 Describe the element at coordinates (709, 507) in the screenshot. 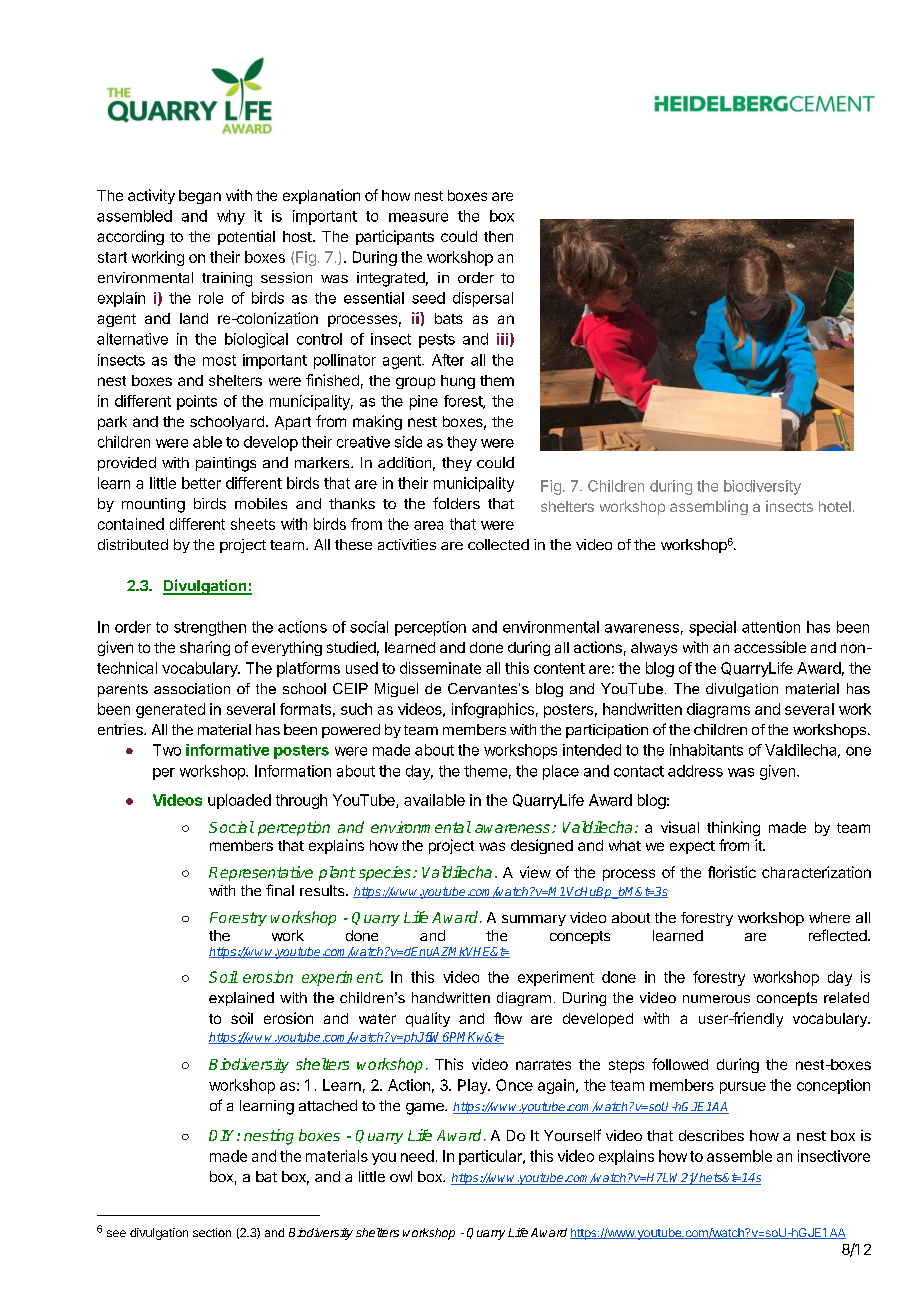

I see `assembling` at that location.
